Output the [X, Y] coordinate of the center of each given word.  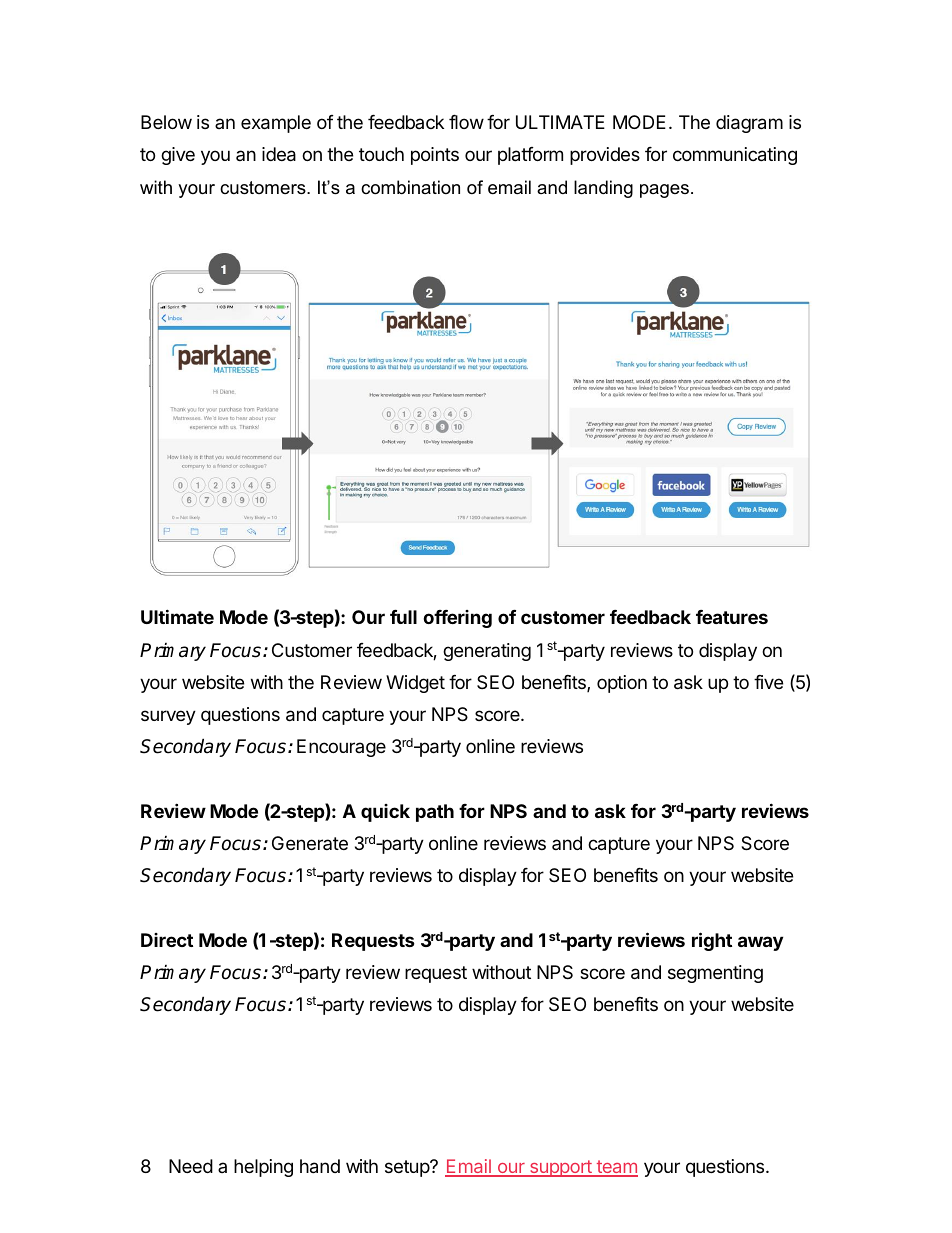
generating [487, 652]
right [712, 941]
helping [263, 1168]
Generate [310, 843]
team [616, 1168]
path [435, 813]
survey [168, 717]
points [435, 156]
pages [664, 191]
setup [408, 1168]
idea [279, 154]
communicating [735, 156]
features [732, 617]
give [178, 156]
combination [410, 187]
